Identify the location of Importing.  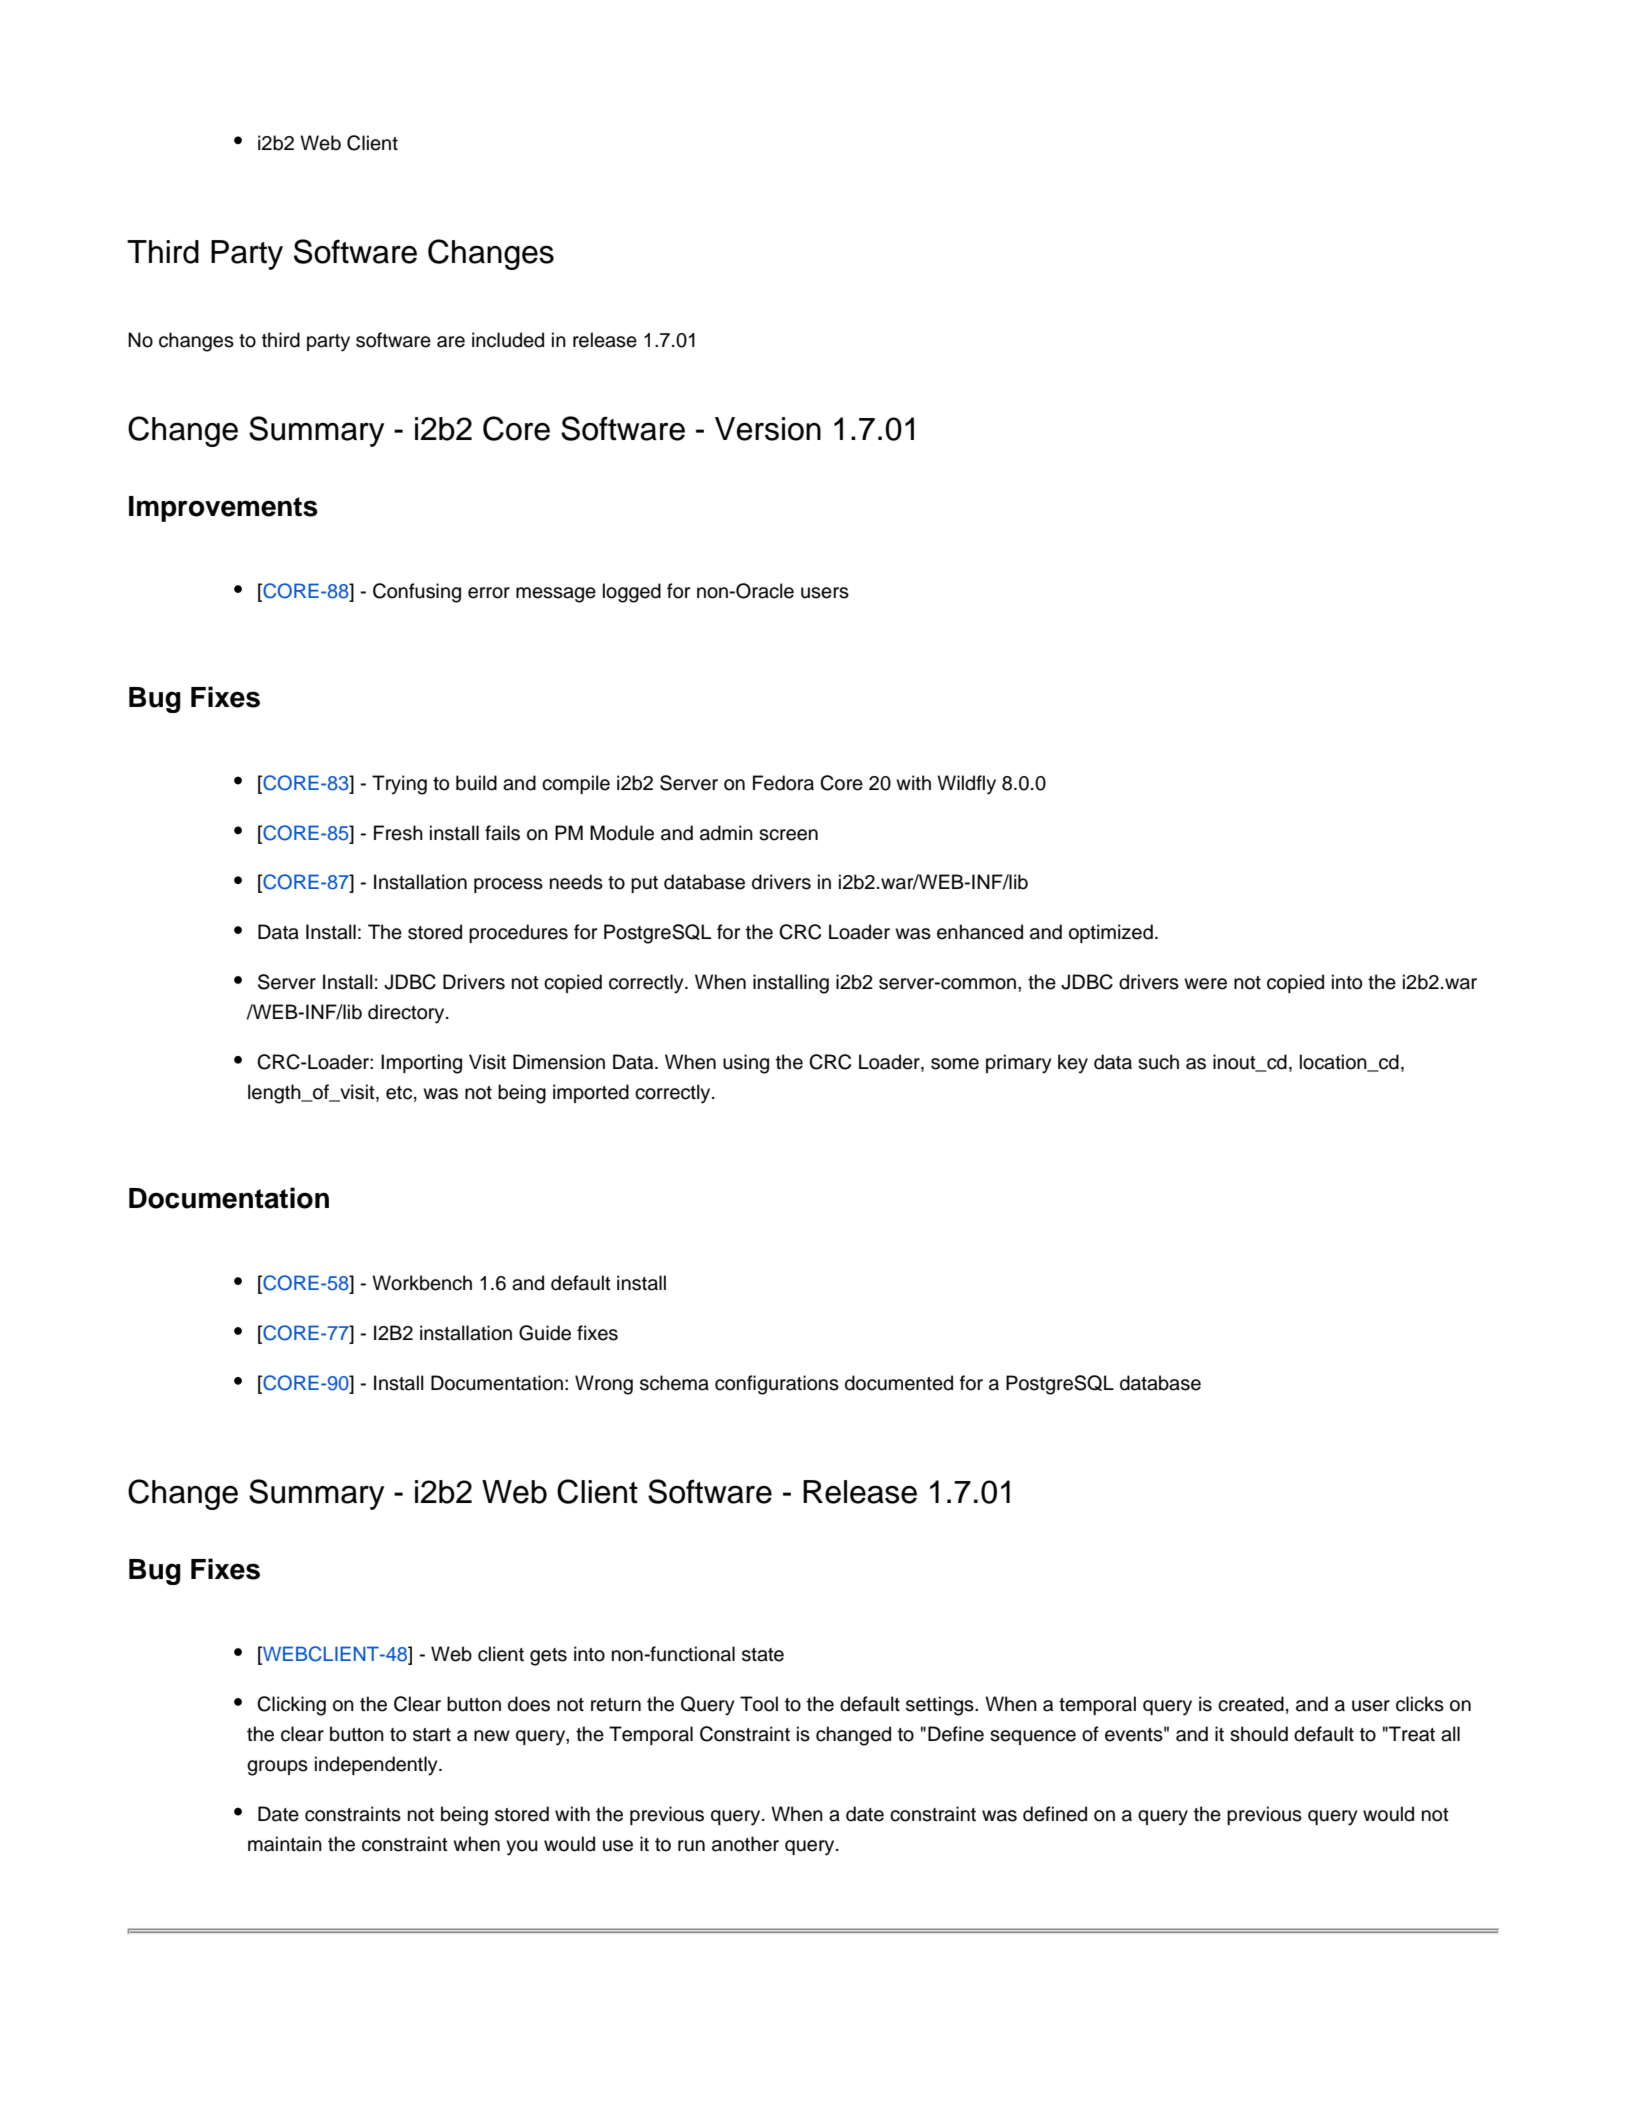
(421, 1064).
